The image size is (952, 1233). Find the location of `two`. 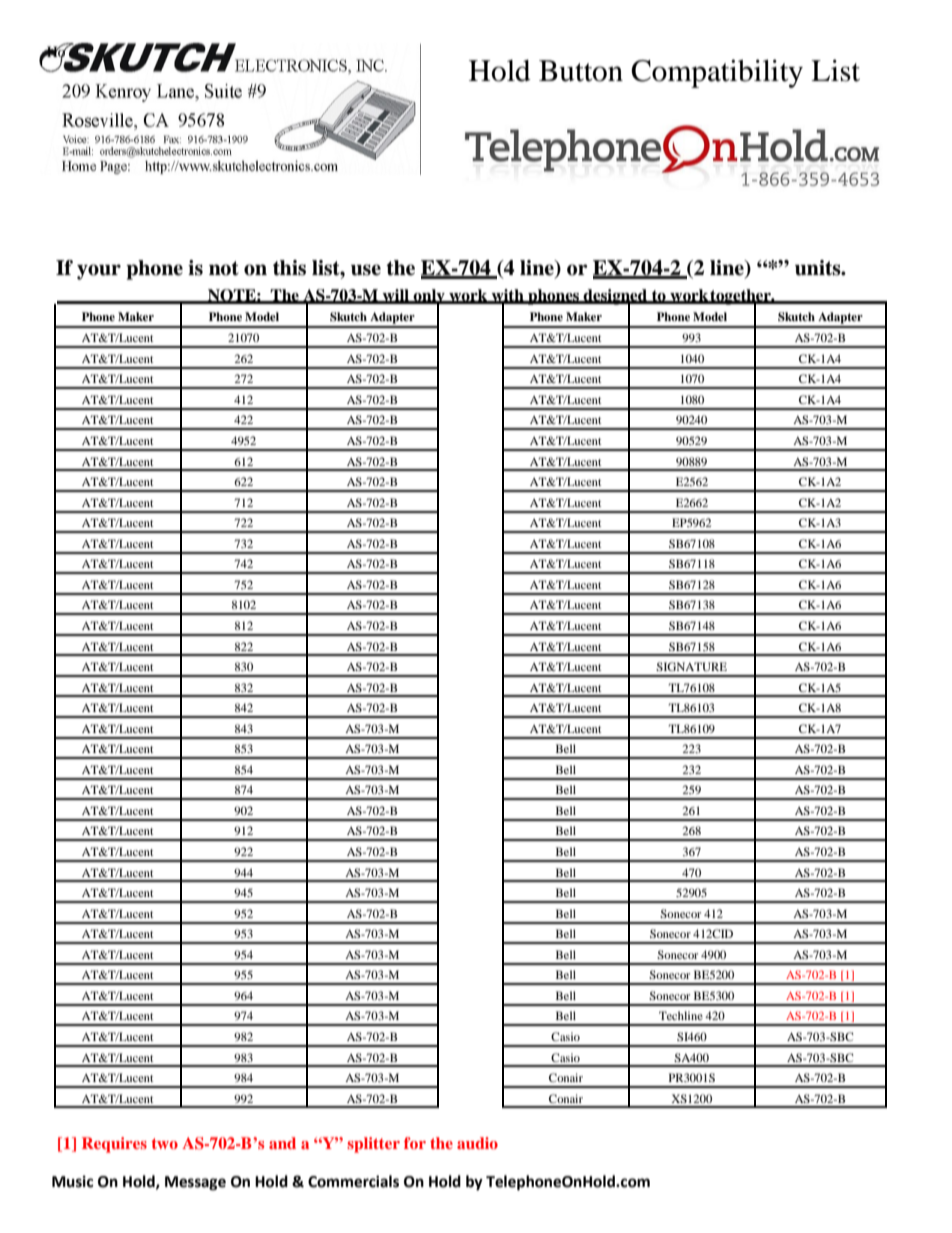

two is located at coordinates (165, 1143).
